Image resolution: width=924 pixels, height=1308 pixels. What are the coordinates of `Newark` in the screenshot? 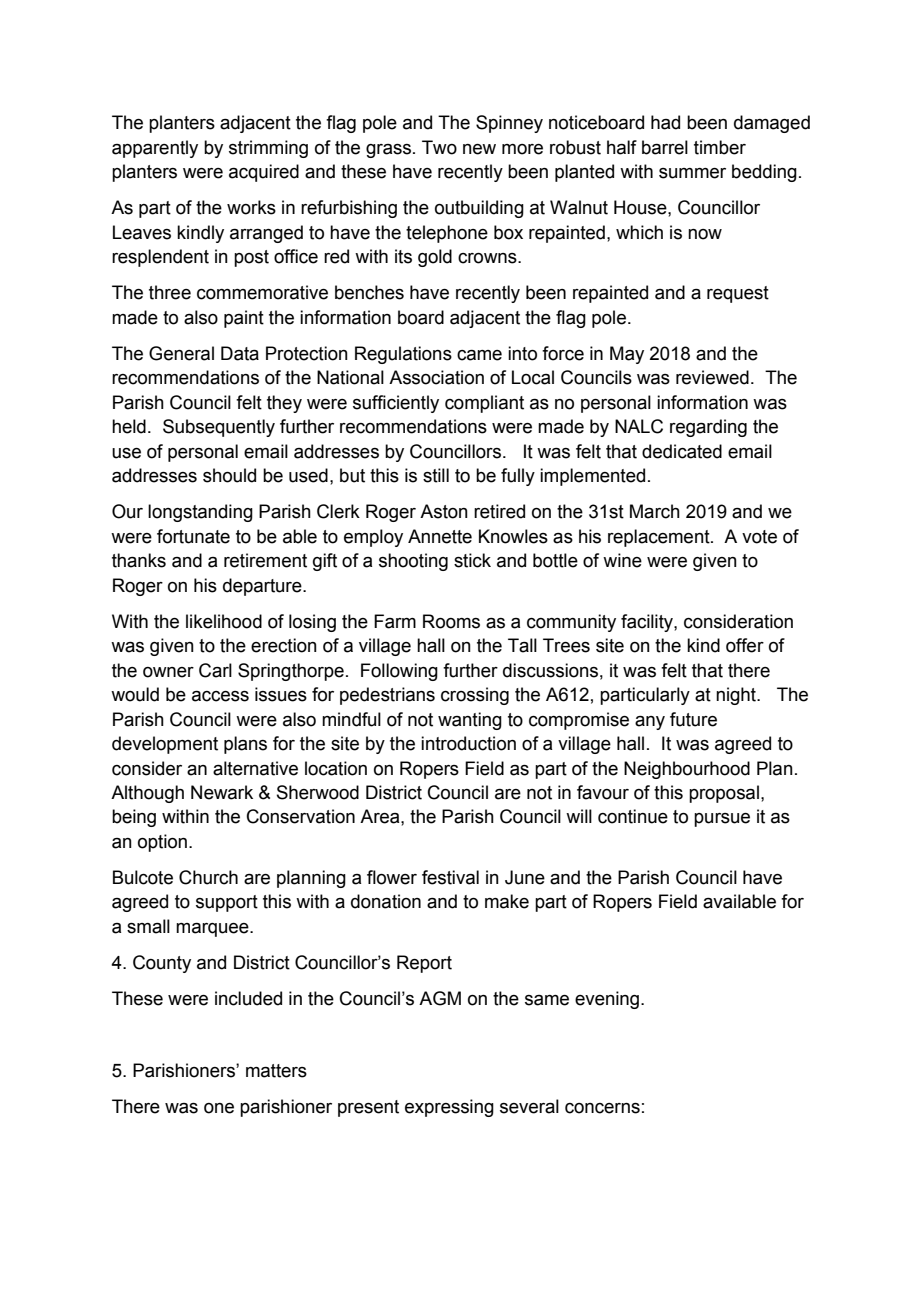 It's located at (222, 792).
